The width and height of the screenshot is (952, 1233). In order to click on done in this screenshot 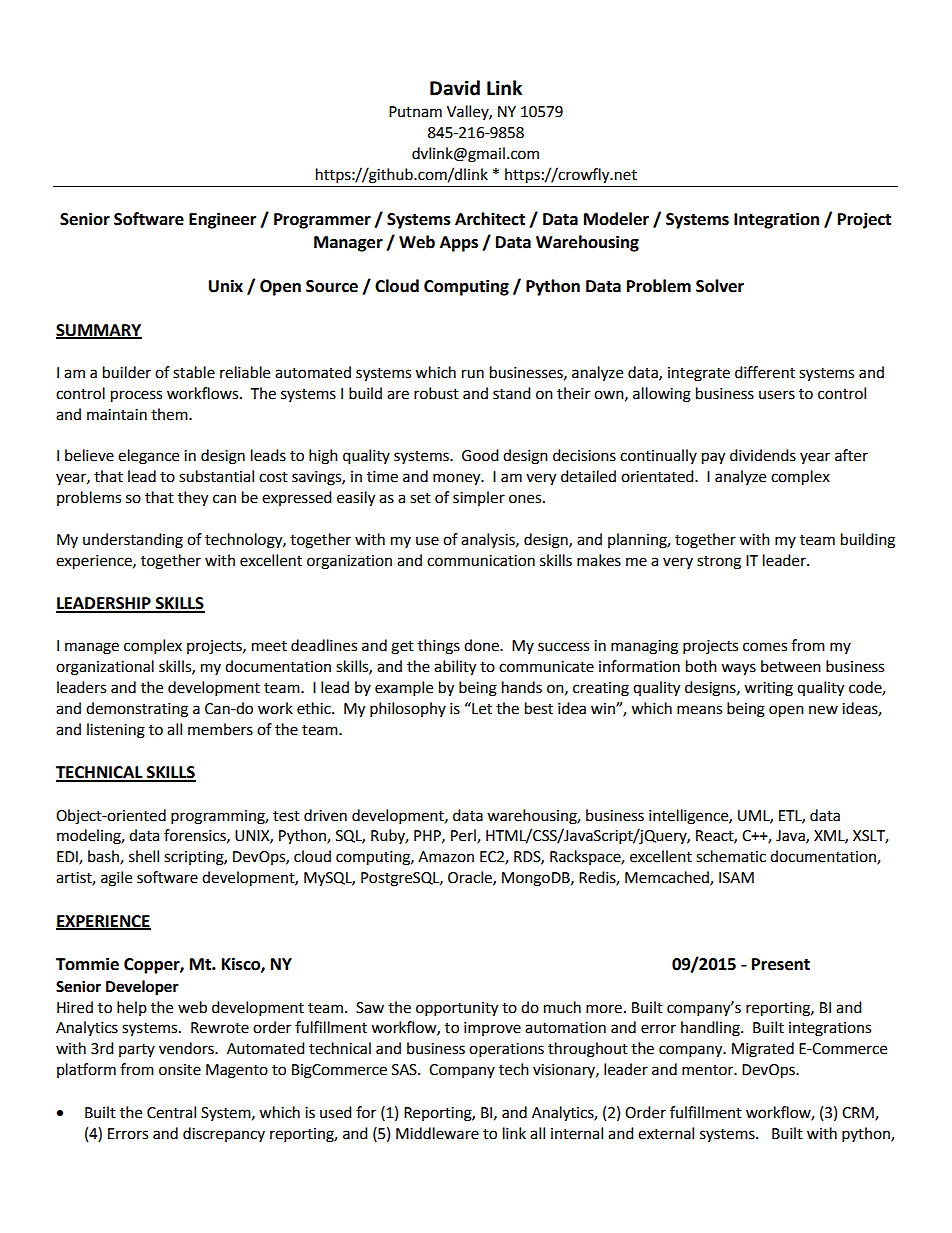, I will do `click(482, 645)`.
